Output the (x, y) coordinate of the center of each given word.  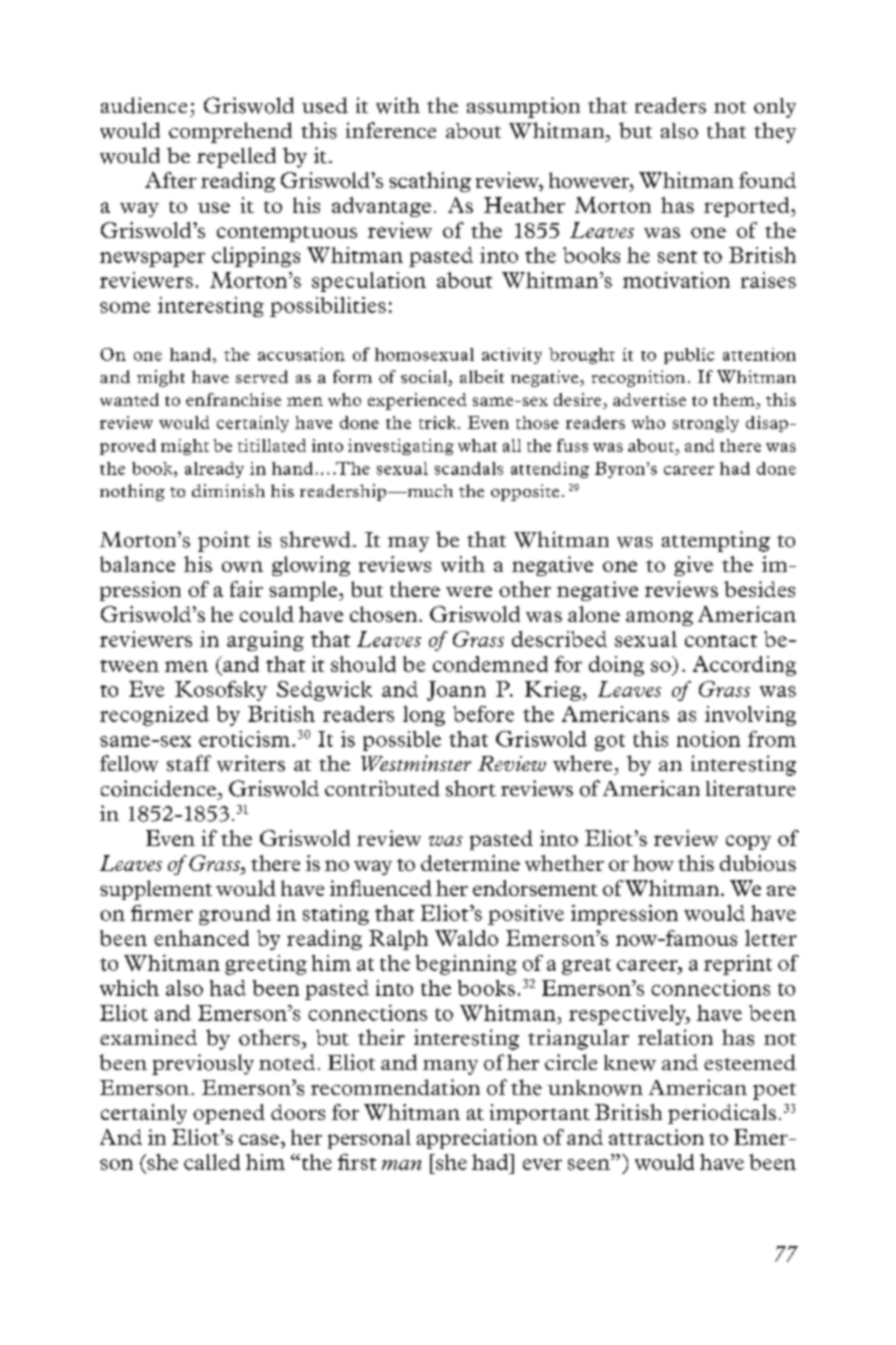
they (775, 132)
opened (229, 1114)
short (471, 788)
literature (751, 788)
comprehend (230, 132)
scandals (469, 468)
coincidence (160, 788)
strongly (706, 424)
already (214, 470)
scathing (430, 182)
